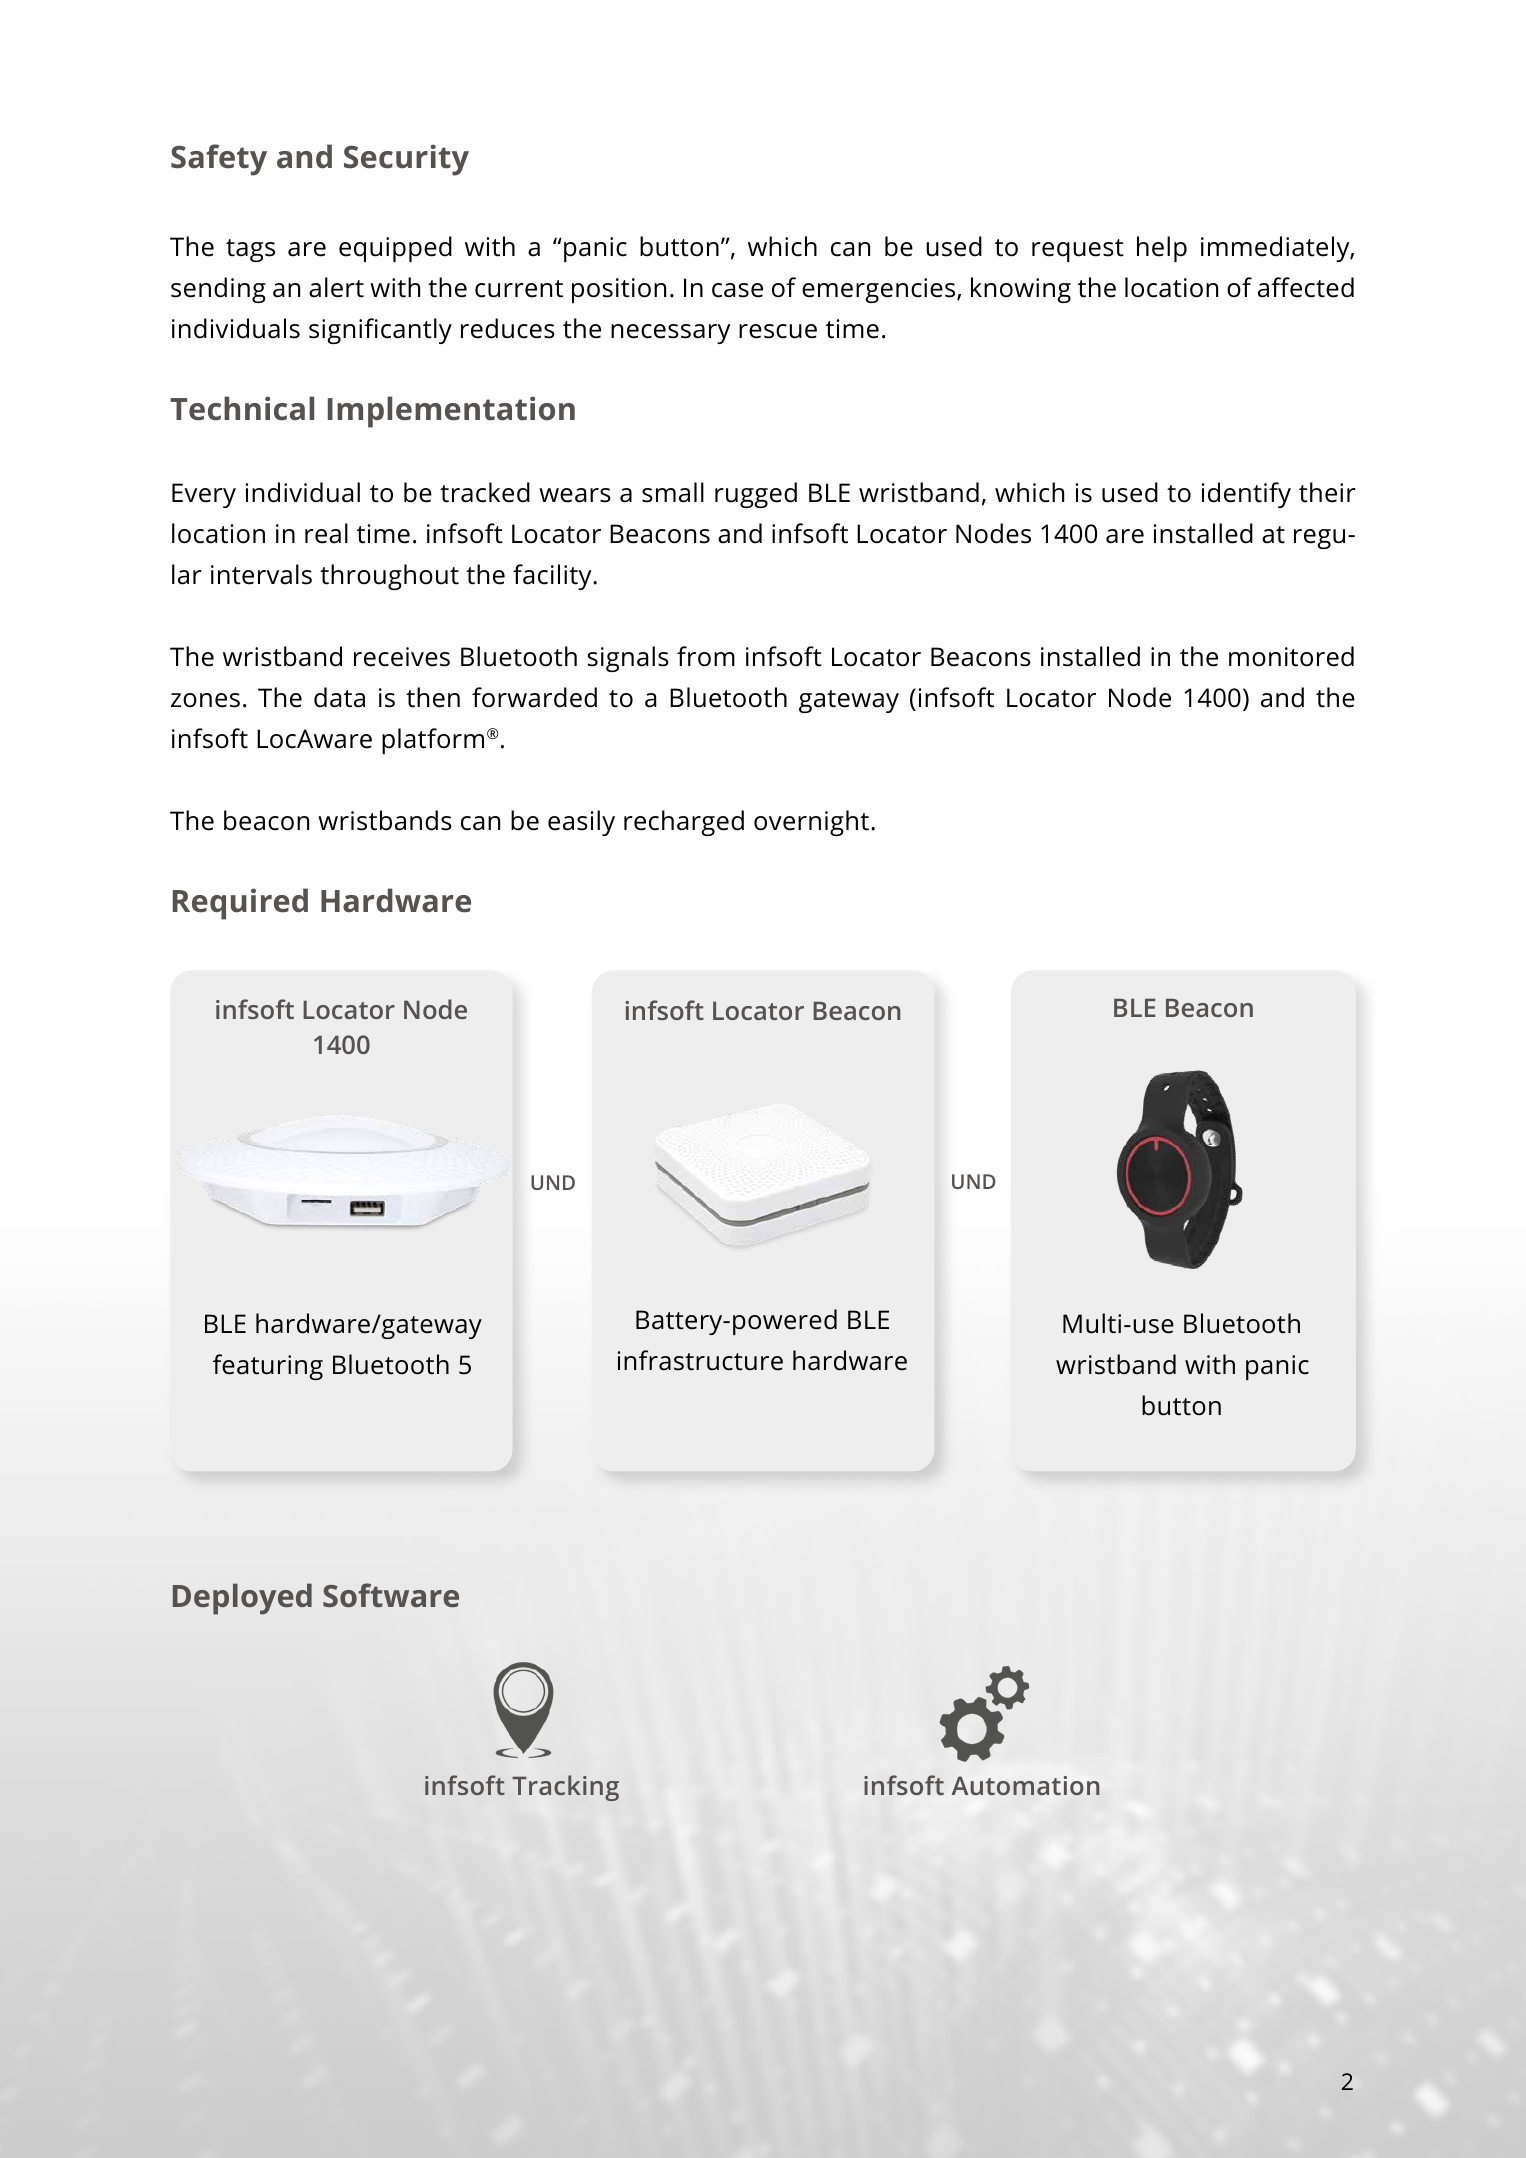 This screenshot has height=2158, width=1526. What do you see at coordinates (706, 656) in the screenshot?
I see `from` at bounding box center [706, 656].
